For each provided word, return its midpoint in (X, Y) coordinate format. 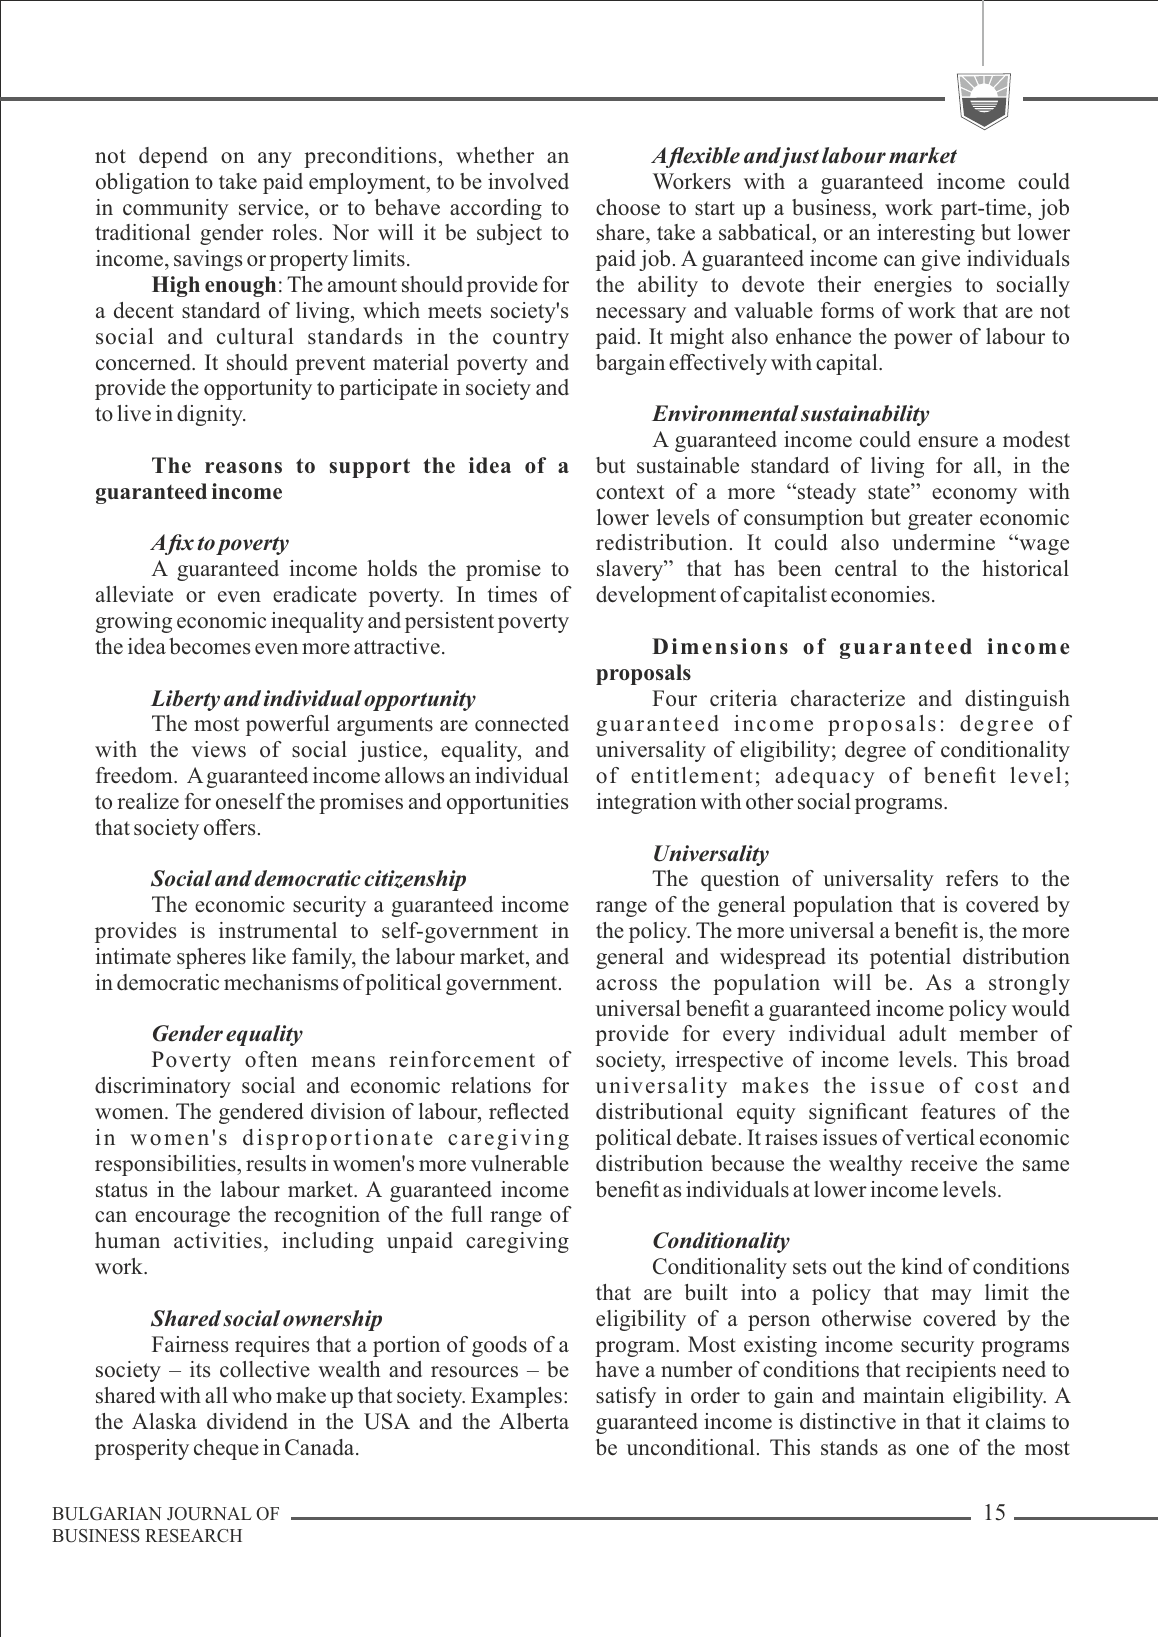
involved (528, 181)
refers (972, 878)
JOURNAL (209, 1514)
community (176, 209)
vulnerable (520, 1163)
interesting (926, 234)
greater (940, 520)
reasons (243, 468)
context (630, 492)
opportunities (507, 803)
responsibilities (166, 1165)
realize (148, 801)
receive (944, 1163)
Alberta (534, 1421)
